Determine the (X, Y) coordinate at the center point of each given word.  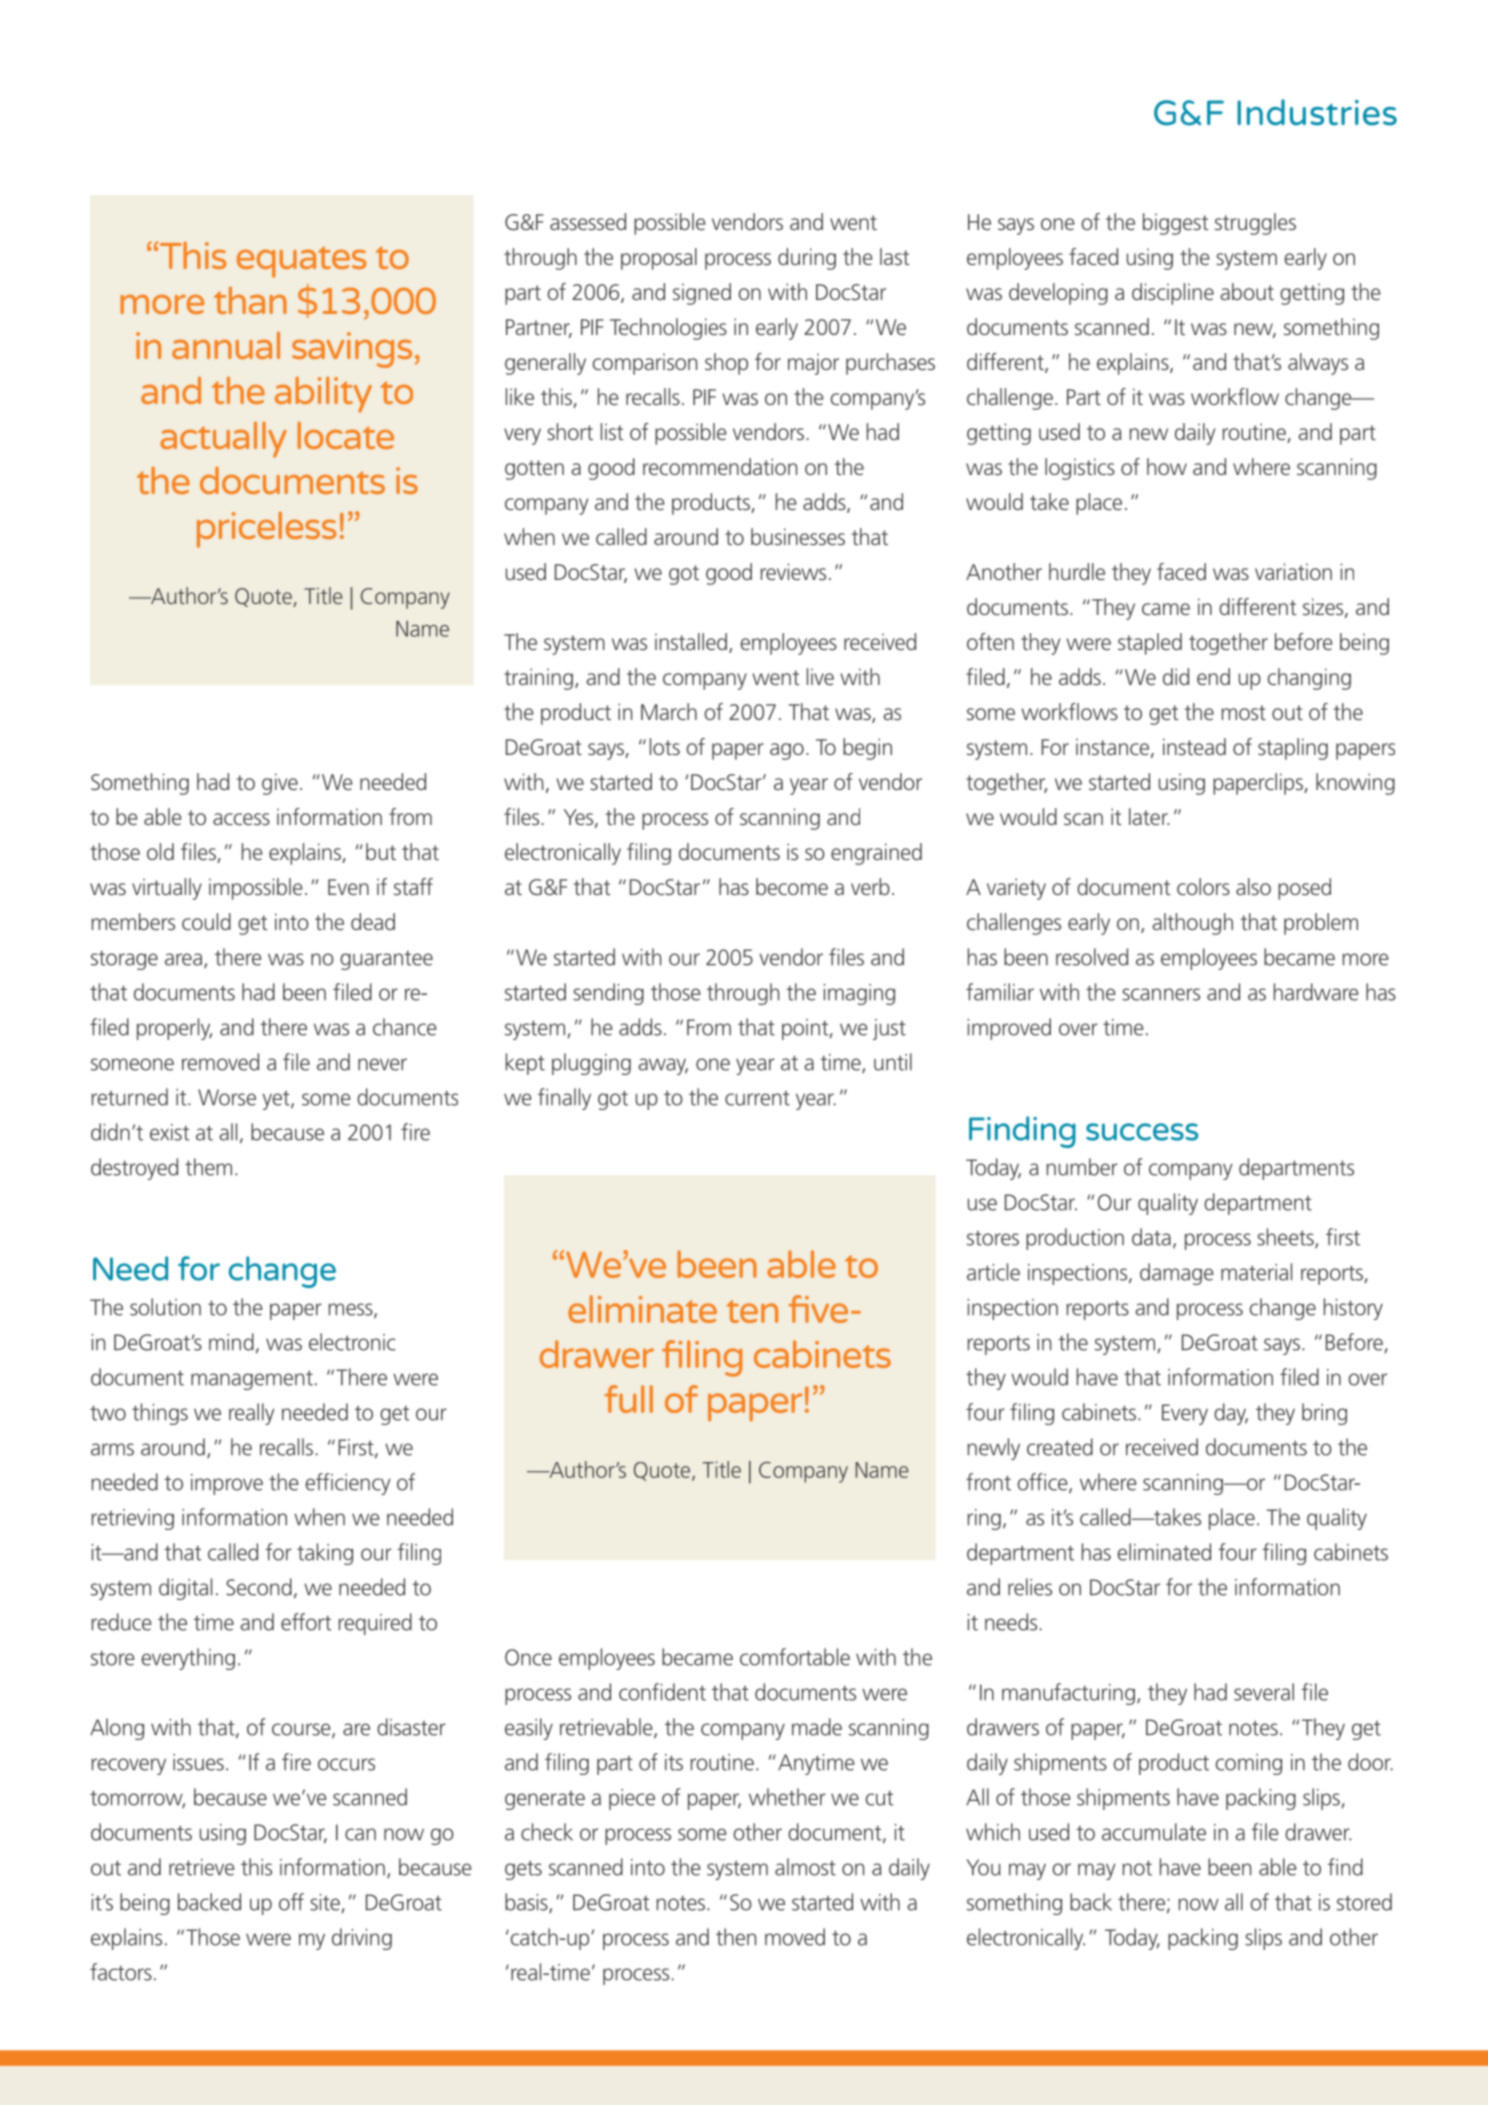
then (736, 1937)
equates (301, 262)
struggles (1255, 224)
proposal (659, 259)
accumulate (1154, 1832)
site (326, 1903)
